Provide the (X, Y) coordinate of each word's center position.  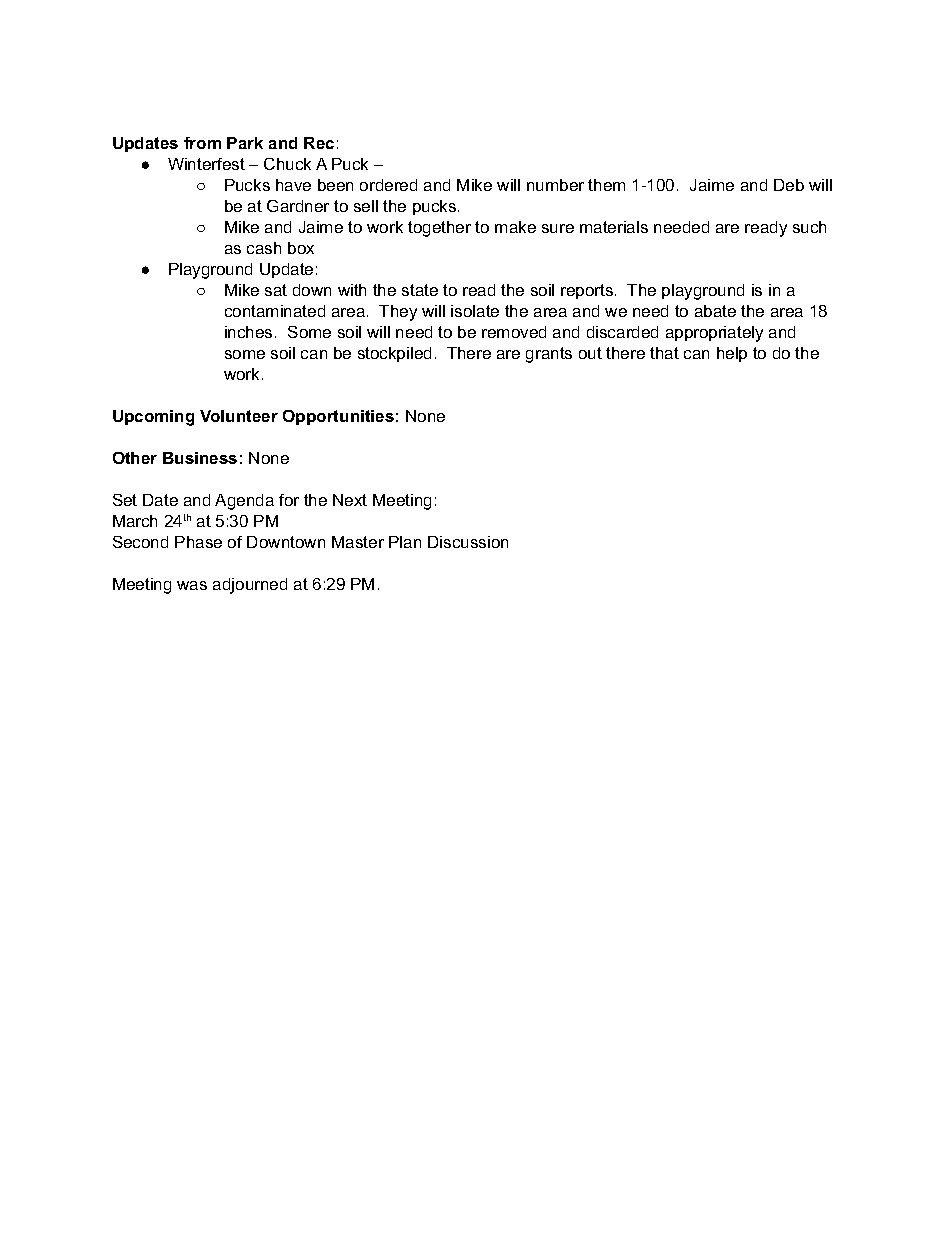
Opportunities (338, 417)
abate (715, 311)
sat (276, 290)
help (732, 354)
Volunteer (239, 416)
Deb (789, 185)
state (420, 290)
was (192, 585)
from (202, 143)
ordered (388, 185)
